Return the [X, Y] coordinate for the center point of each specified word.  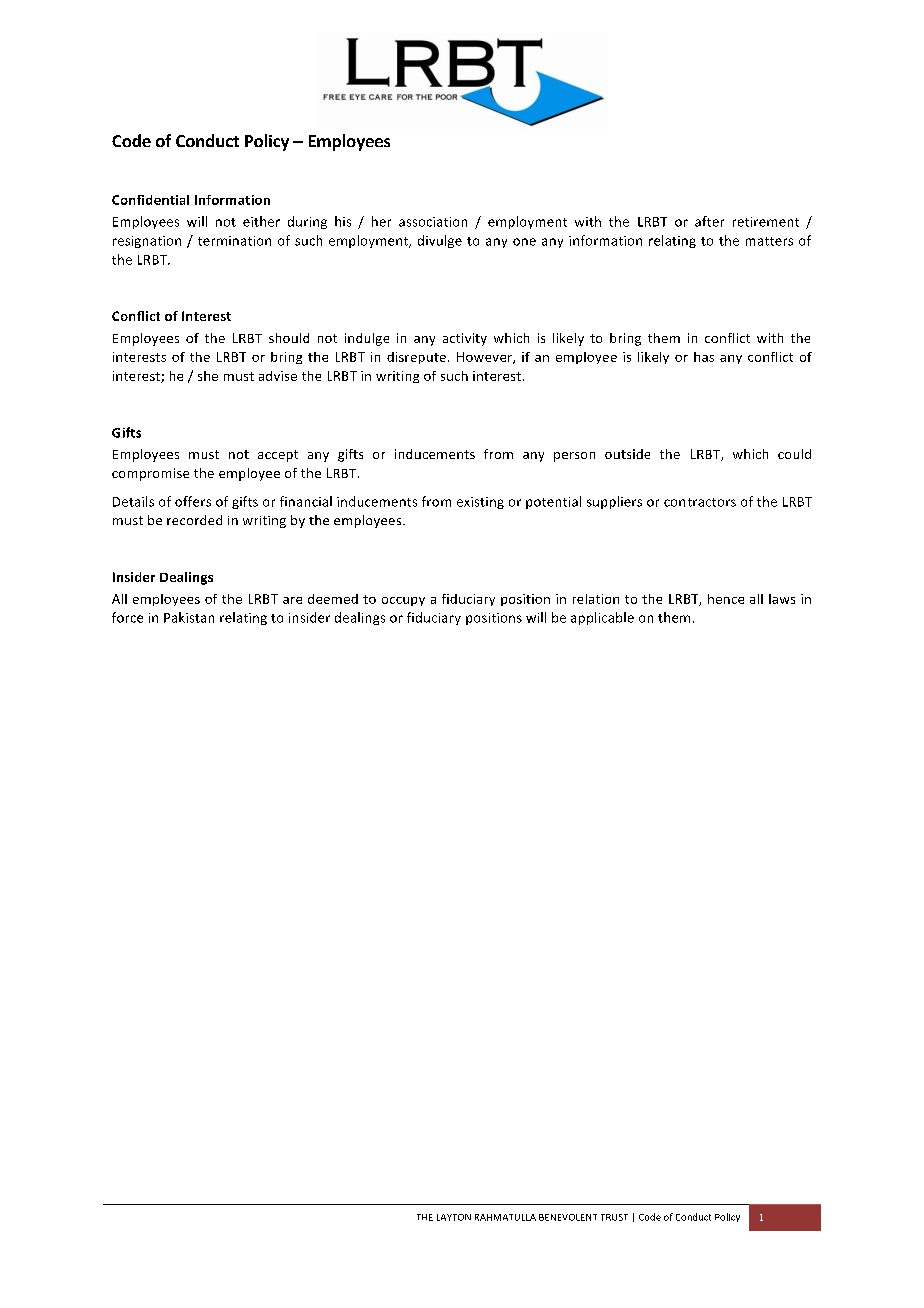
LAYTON [454, 1217]
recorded [194, 520]
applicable [602, 618]
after [709, 221]
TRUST [614, 1217]
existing [480, 503]
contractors [700, 502]
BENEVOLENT [568, 1217]
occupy [403, 601]
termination [234, 241]
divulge [440, 241]
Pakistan [189, 617]
